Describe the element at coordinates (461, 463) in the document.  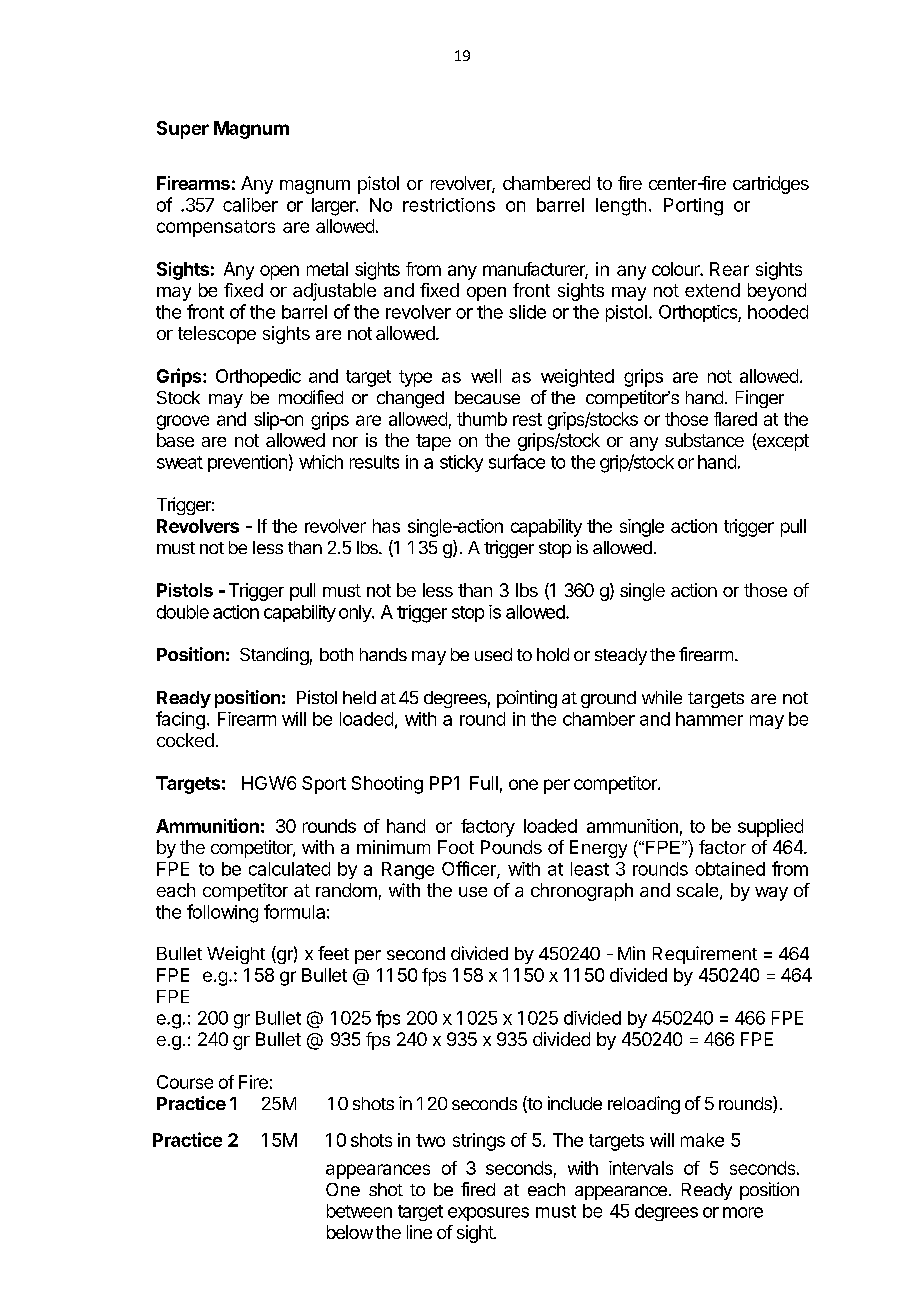
I see `sticky` at that location.
